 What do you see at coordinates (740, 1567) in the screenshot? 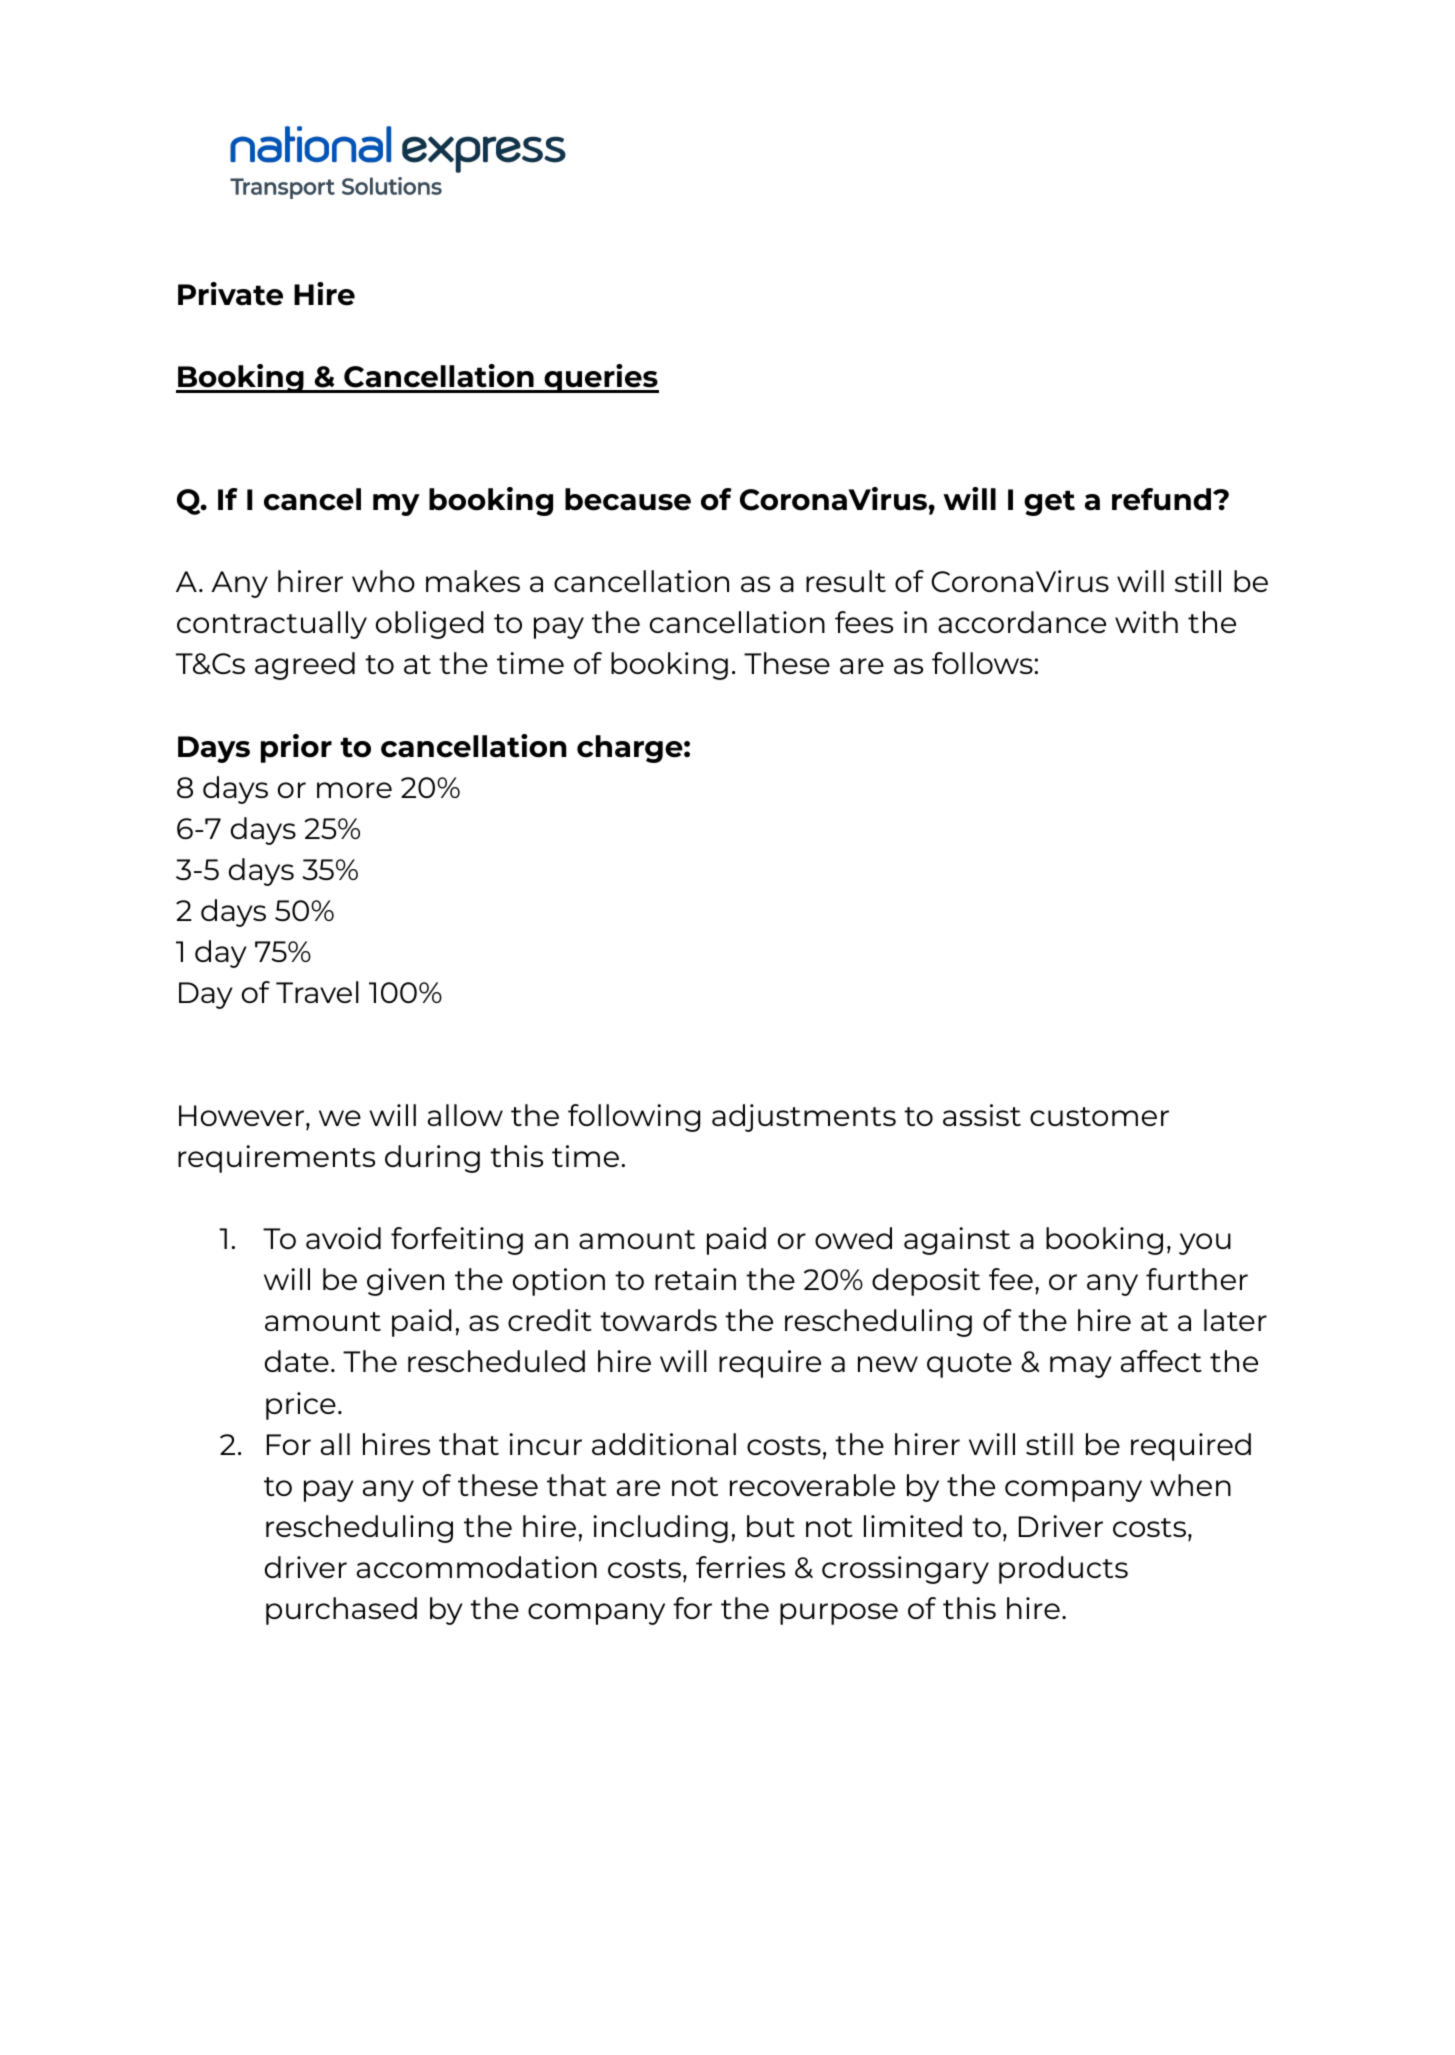
I see `ferries` at bounding box center [740, 1567].
